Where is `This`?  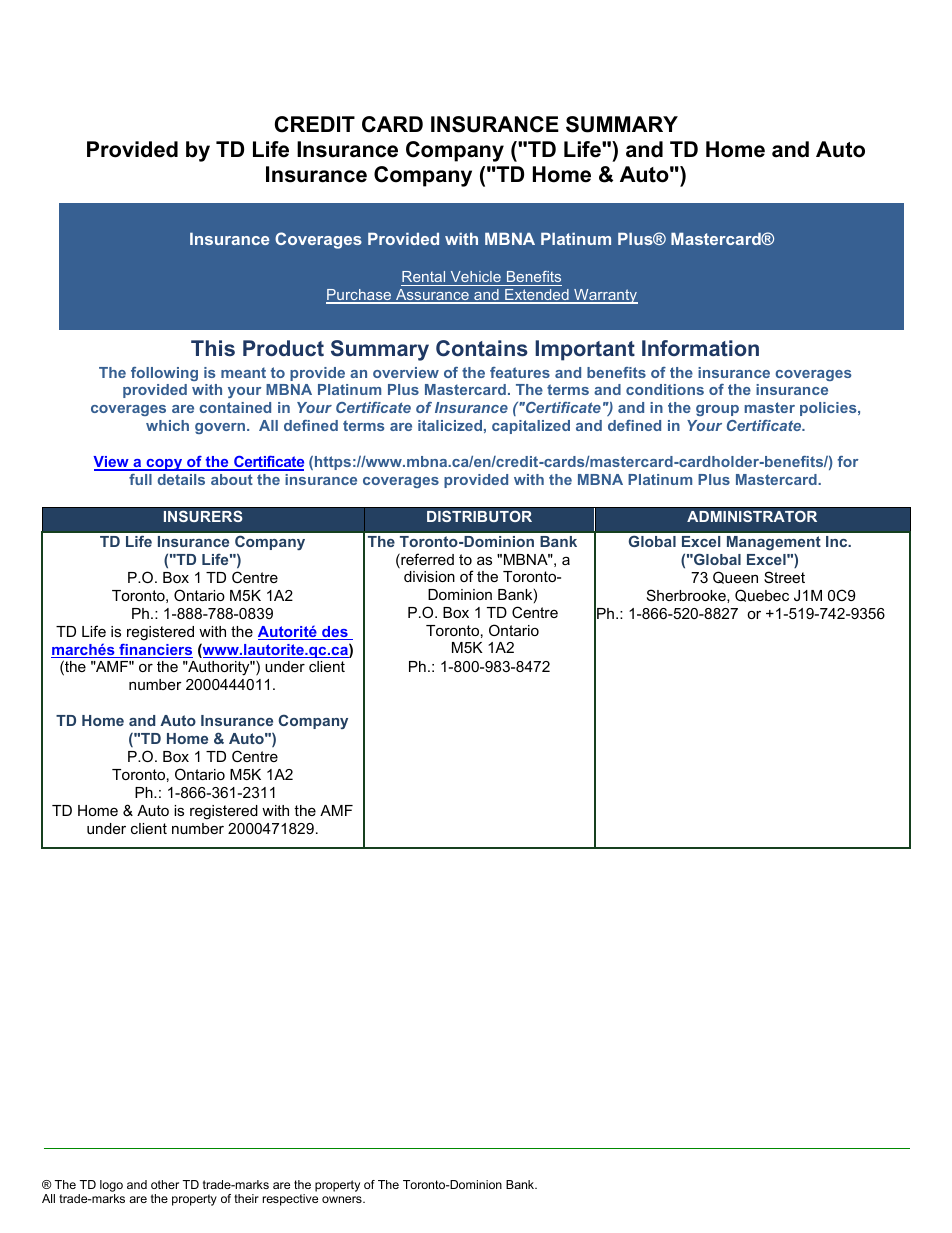 This is located at coordinates (213, 348).
